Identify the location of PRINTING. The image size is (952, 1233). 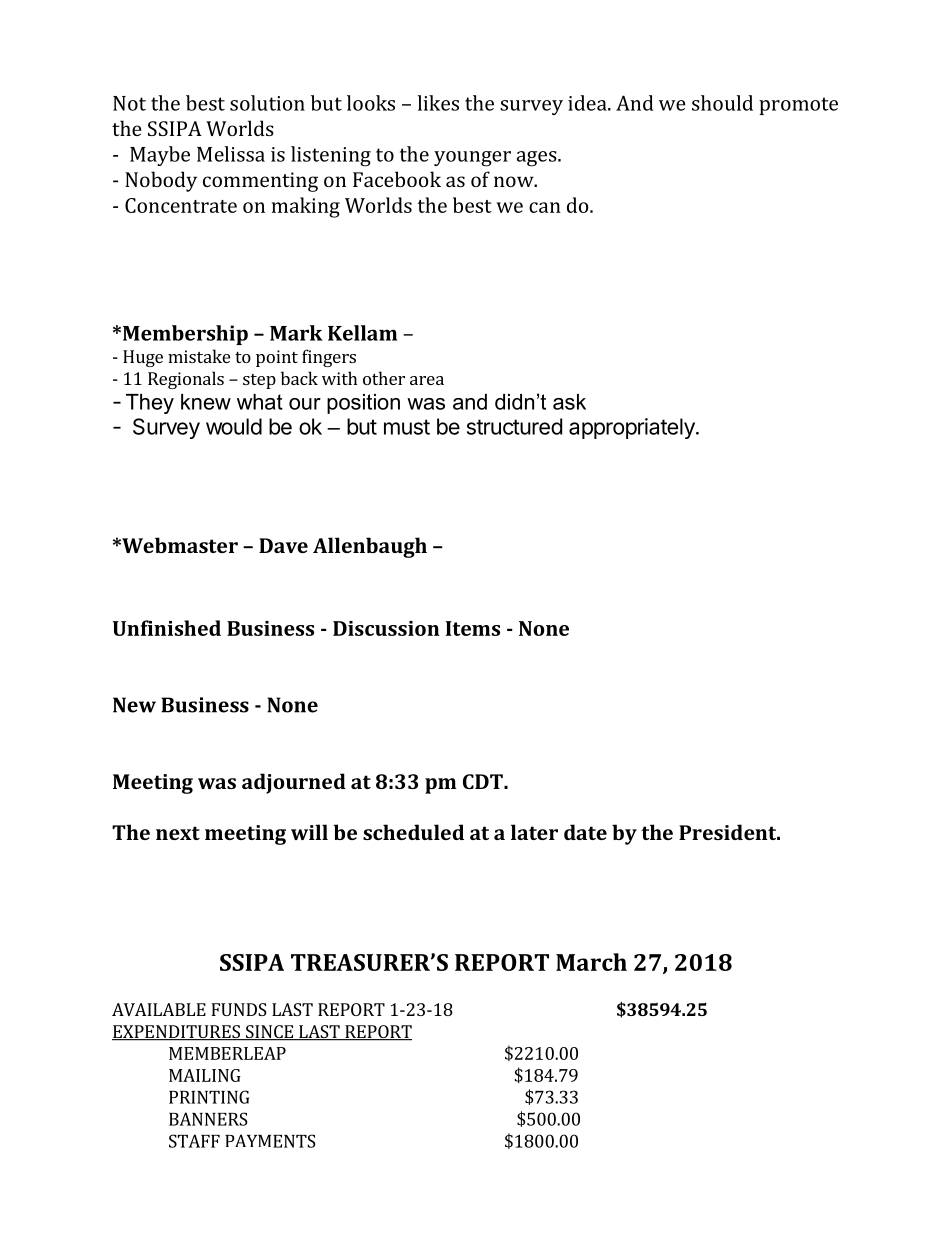
(209, 1097).
